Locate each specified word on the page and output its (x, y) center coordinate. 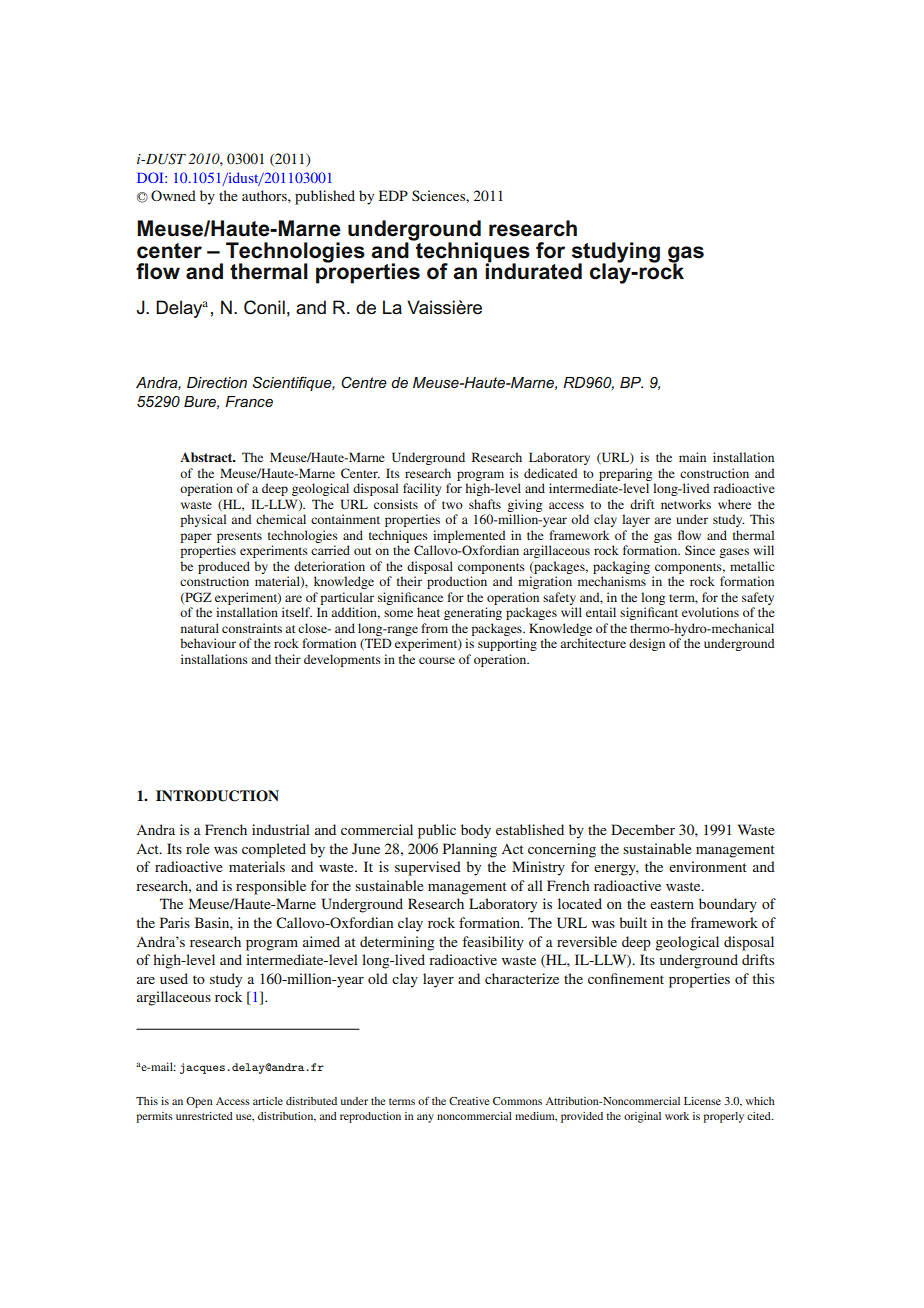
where (734, 504)
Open (199, 1102)
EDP (393, 195)
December (643, 829)
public (437, 831)
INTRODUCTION (217, 796)
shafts (485, 504)
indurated (533, 270)
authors (265, 195)
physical (203, 520)
